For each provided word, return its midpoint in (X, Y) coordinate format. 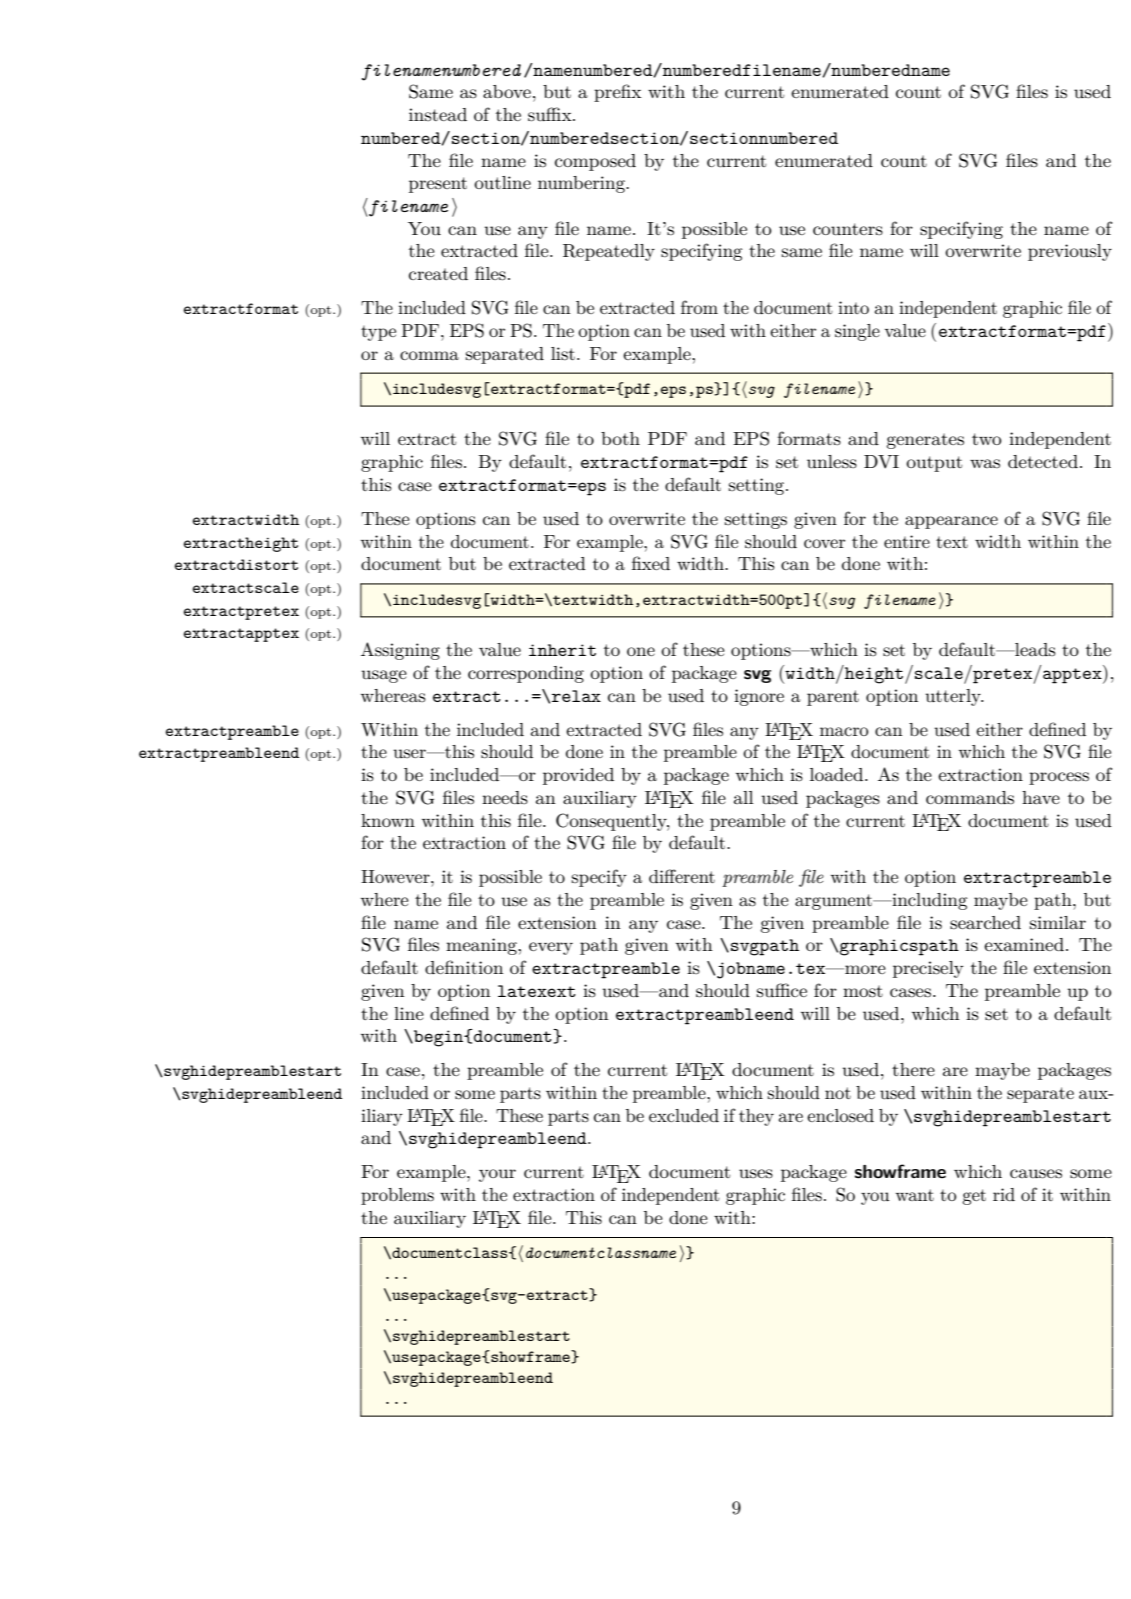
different (682, 876)
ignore (759, 697)
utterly (954, 697)
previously (1070, 252)
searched (985, 922)
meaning (482, 946)
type (378, 333)
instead (438, 114)
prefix (618, 93)
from (699, 307)
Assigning (400, 651)
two (986, 439)
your (497, 1175)
